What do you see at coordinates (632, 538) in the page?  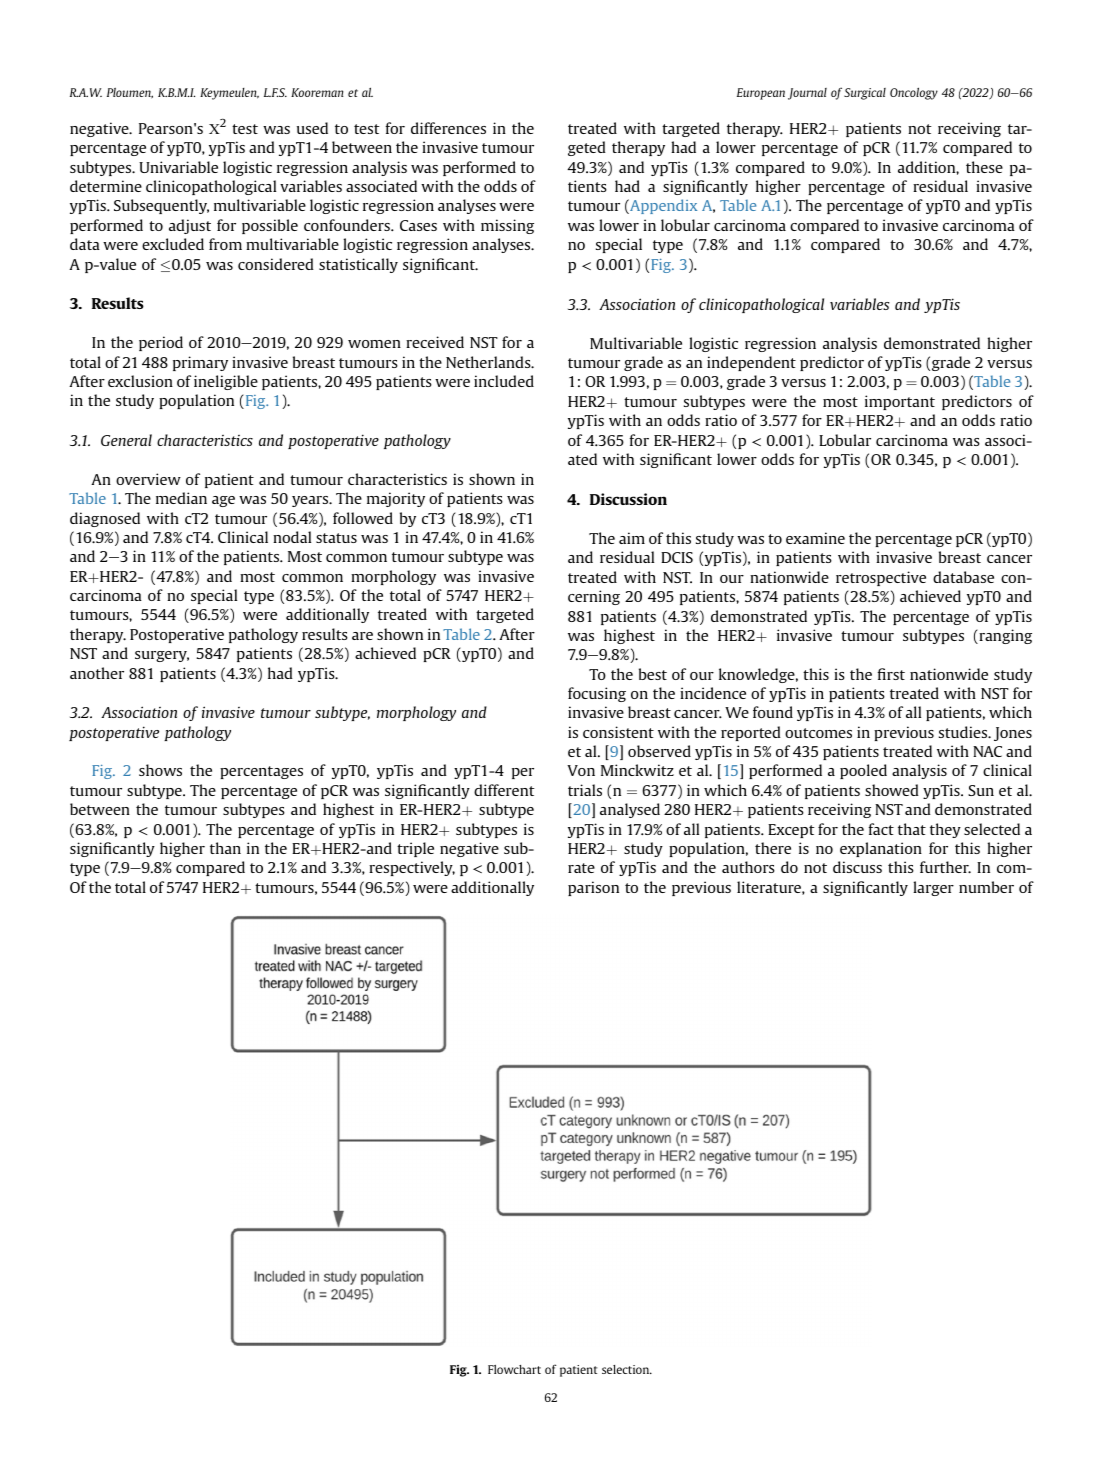 I see `aim` at bounding box center [632, 538].
